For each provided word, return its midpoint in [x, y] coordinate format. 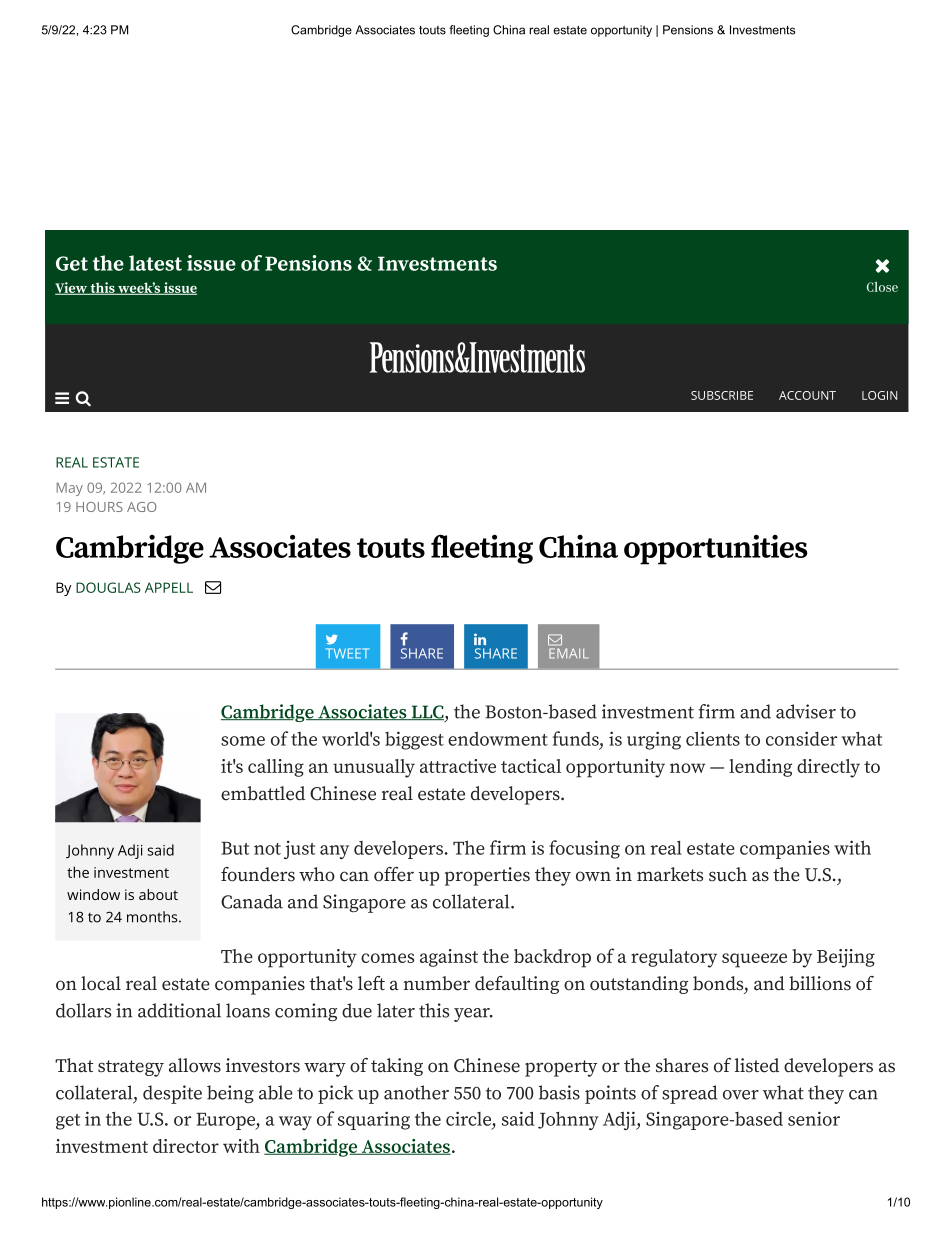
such [728, 874]
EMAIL [568, 653]
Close [882, 287]
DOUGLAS [108, 587]
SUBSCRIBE [722, 395]
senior [814, 1118]
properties [487, 876]
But [235, 848]
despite [172, 1094]
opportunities [715, 550]
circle [468, 1118]
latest [155, 263]
